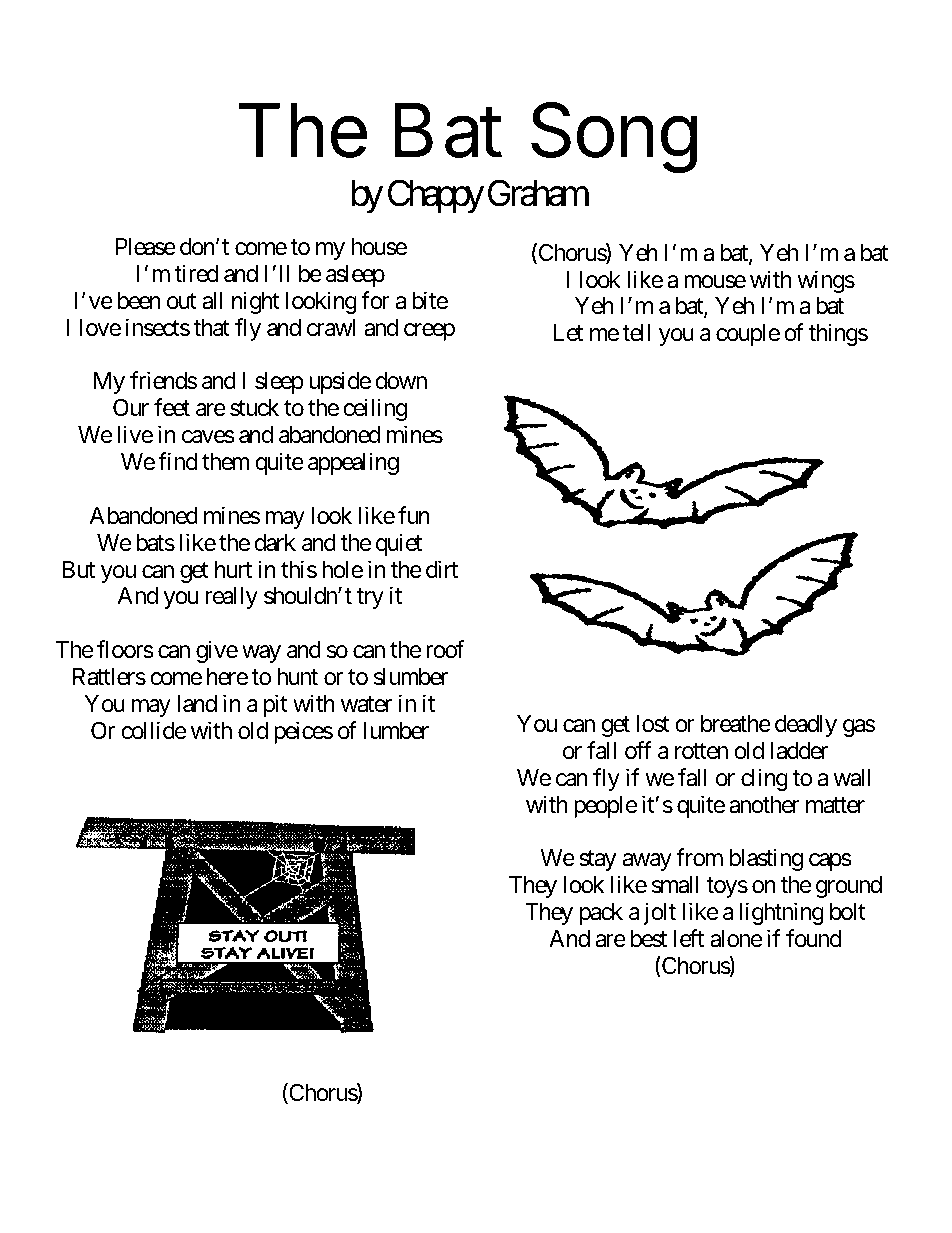 This screenshot has height=1233, width=952. I want to click on for, so click(375, 300).
